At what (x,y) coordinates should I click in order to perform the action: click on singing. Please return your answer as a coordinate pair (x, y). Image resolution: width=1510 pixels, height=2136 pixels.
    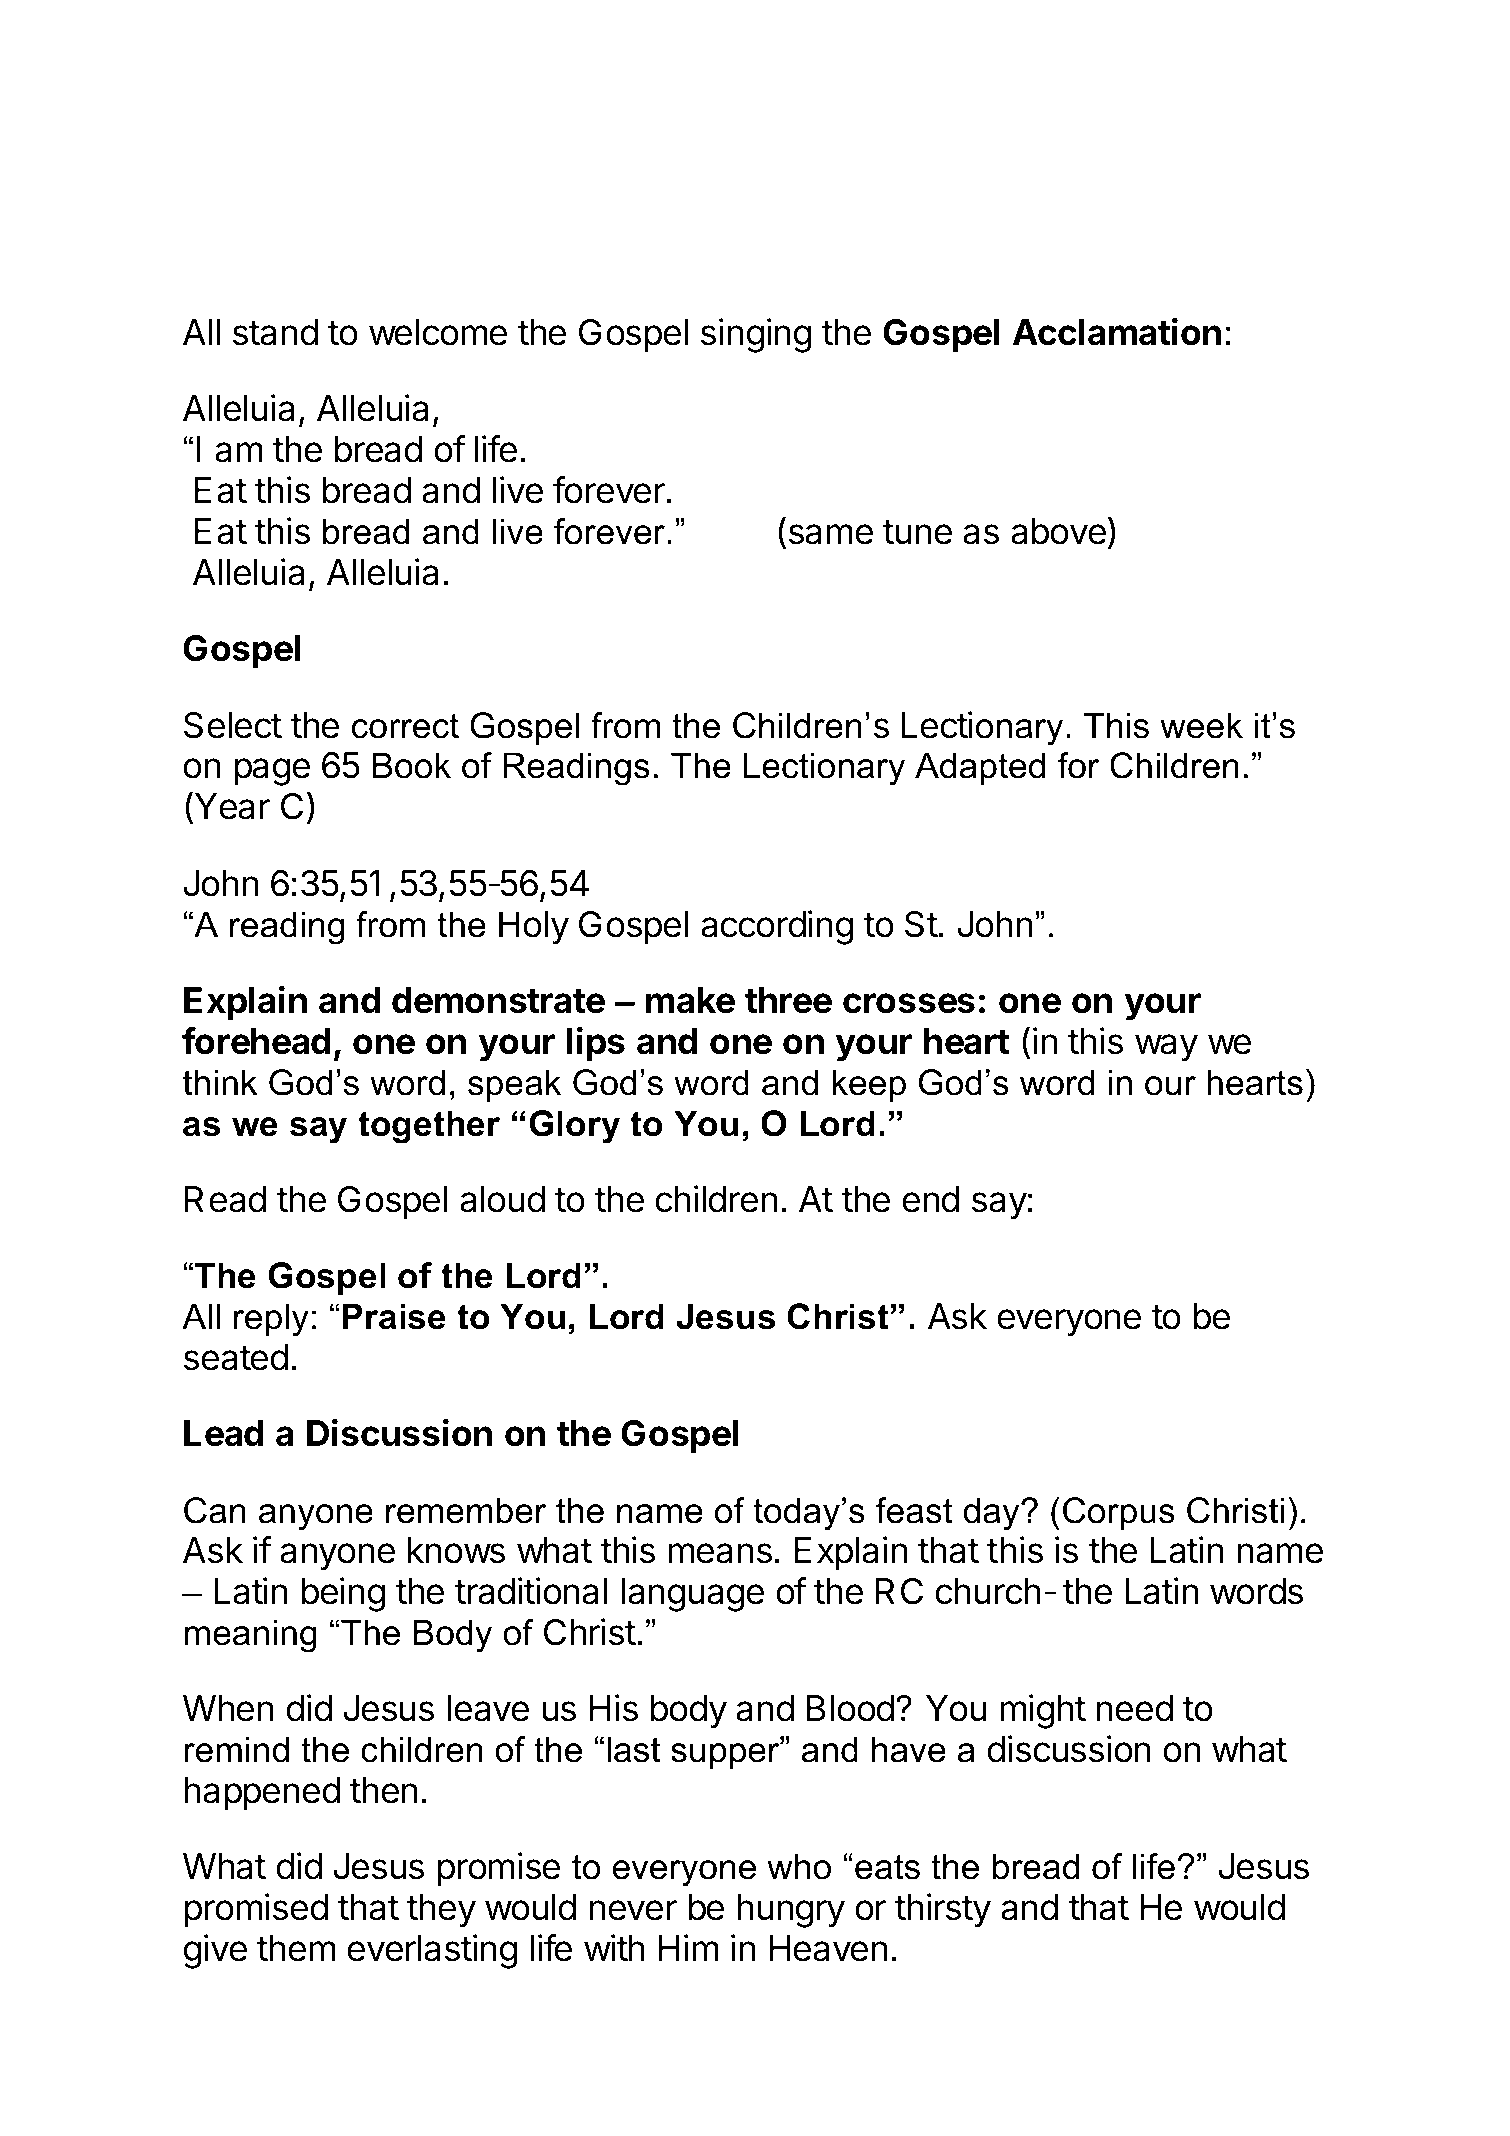
    Looking at the image, I should click on (756, 335).
